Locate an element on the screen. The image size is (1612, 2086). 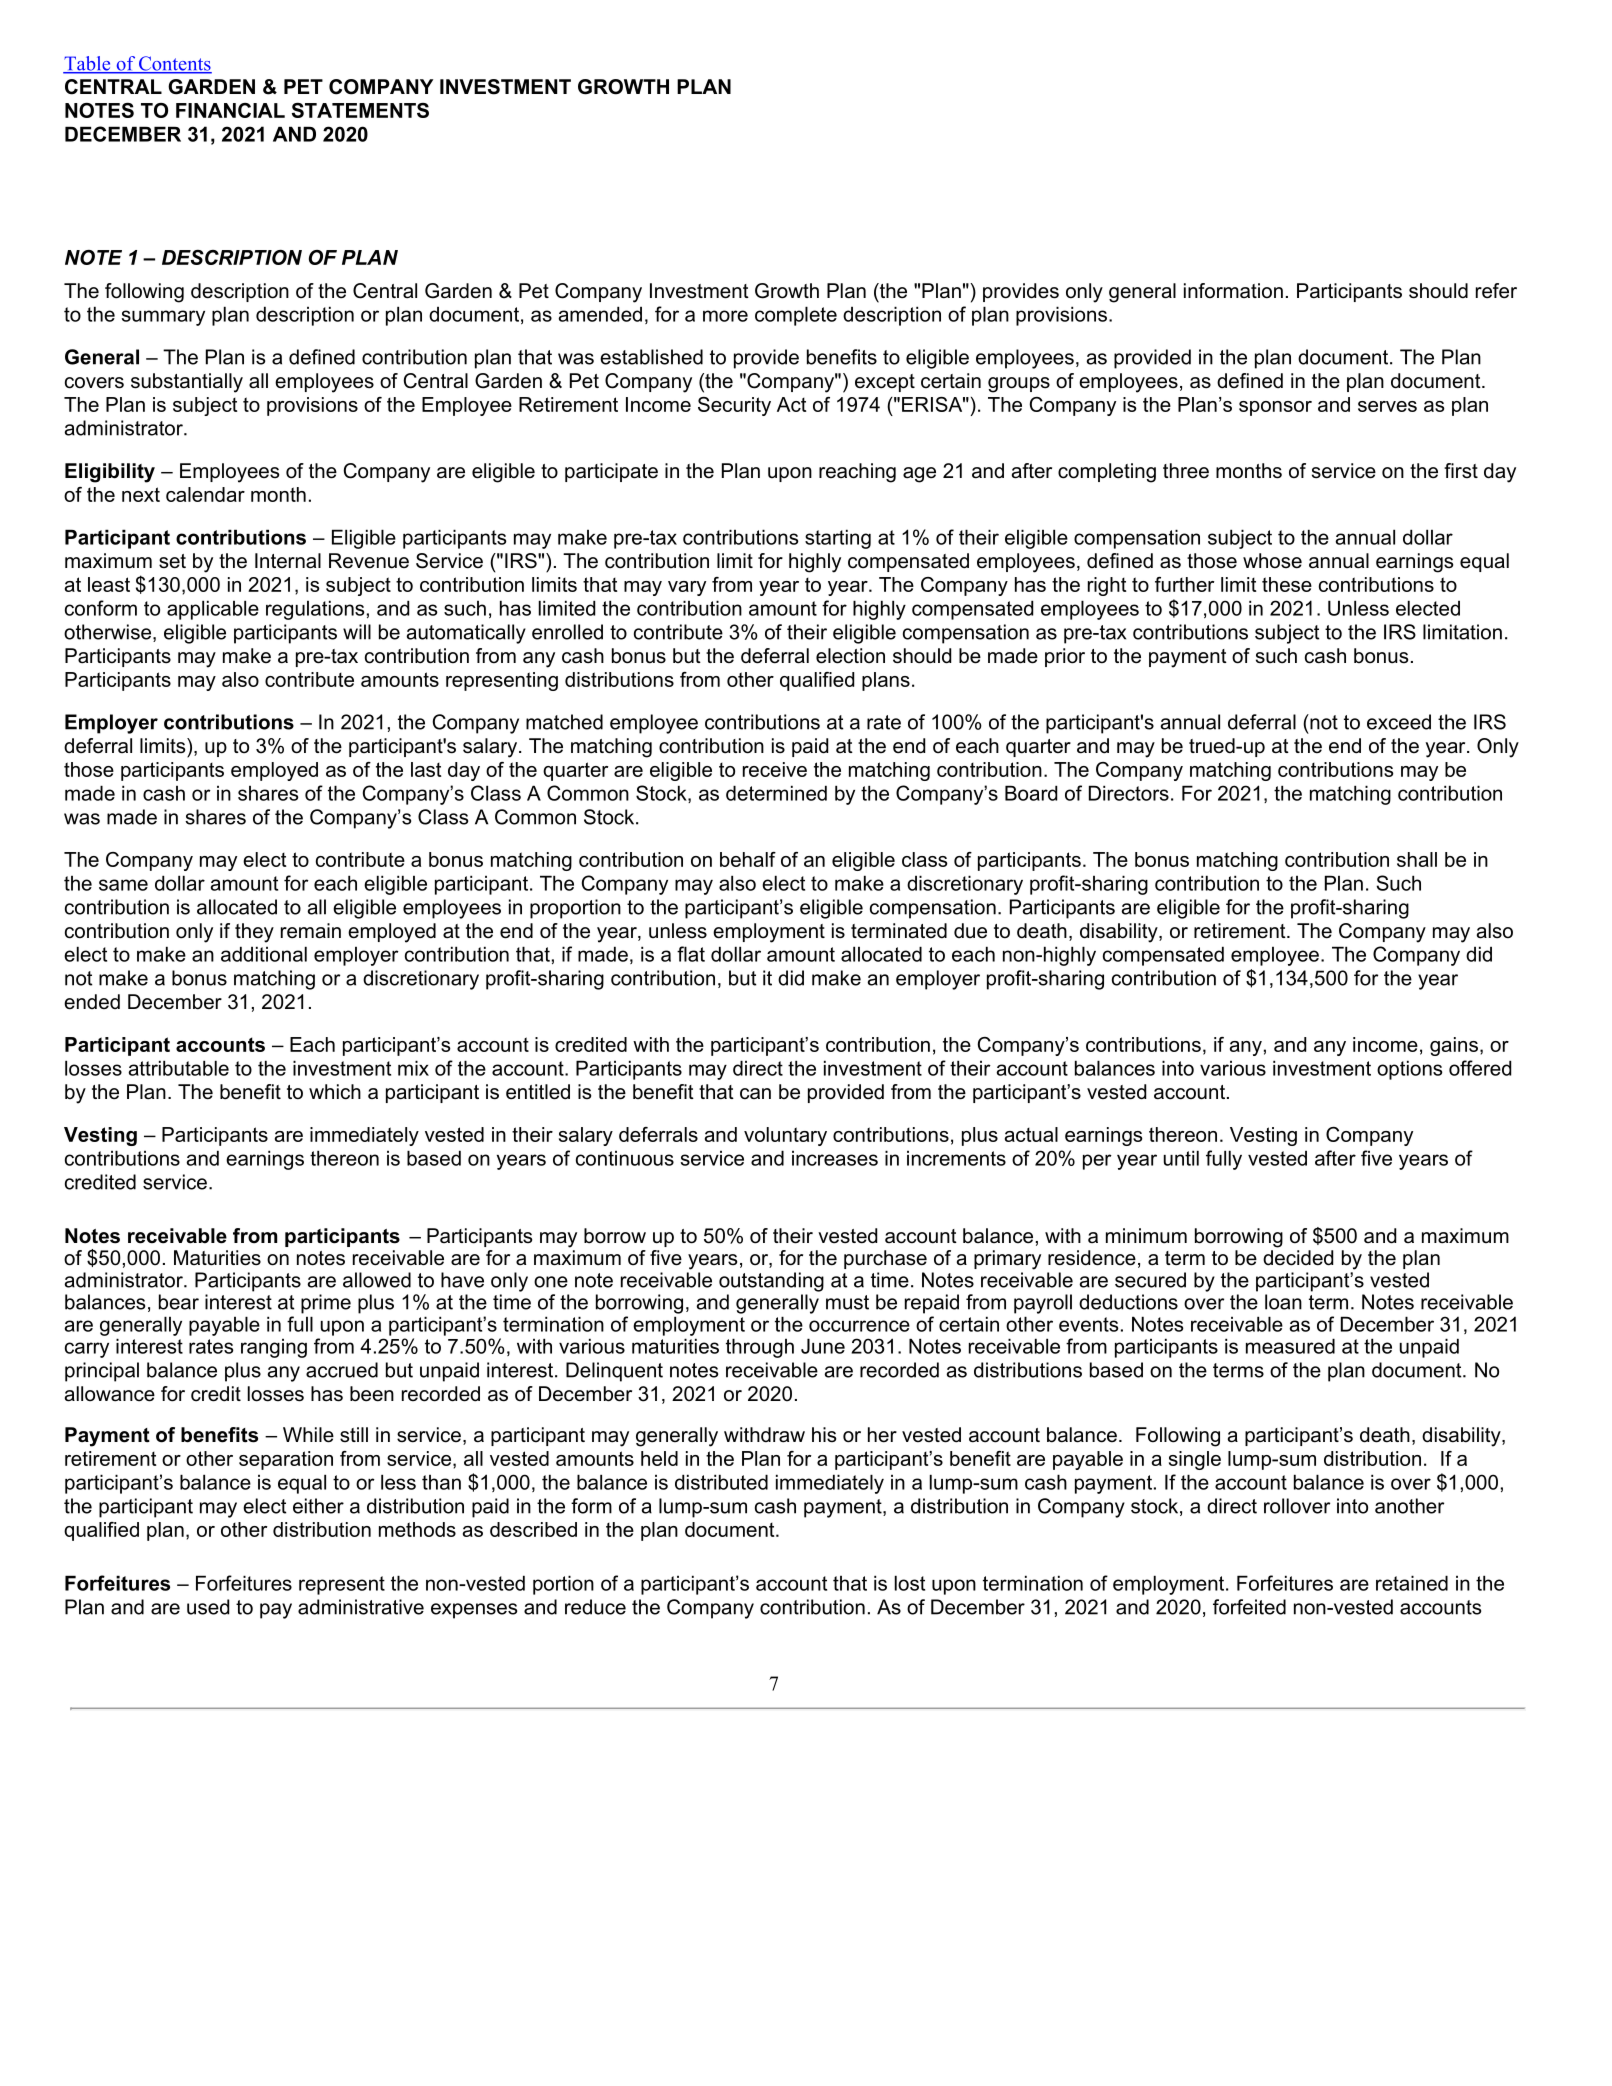
FINANCIAL is located at coordinates (230, 110).
